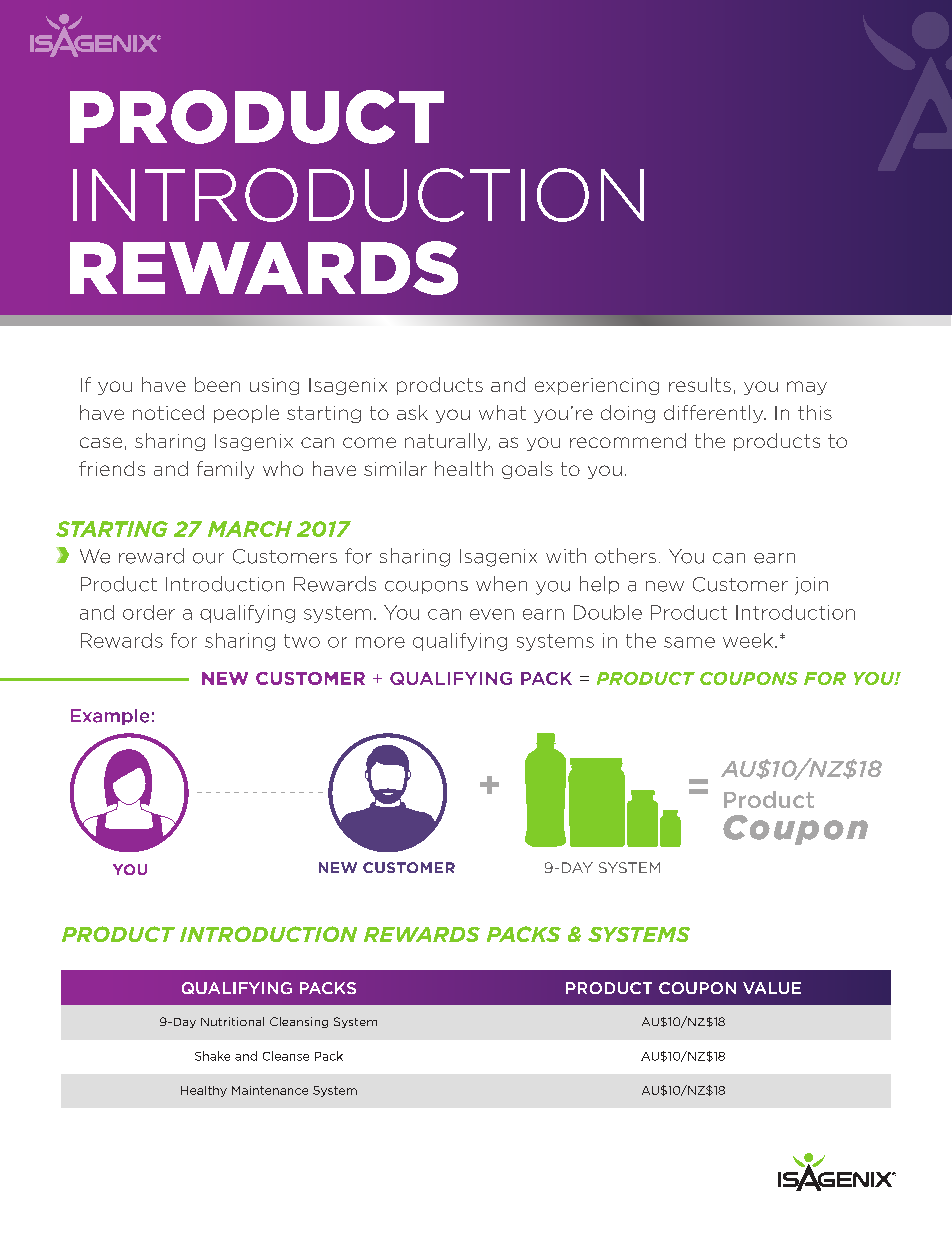 The height and width of the screenshot is (1233, 952). Describe the element at coordinates (168, 412) in the screenshot. I see `noticed` at that location.
